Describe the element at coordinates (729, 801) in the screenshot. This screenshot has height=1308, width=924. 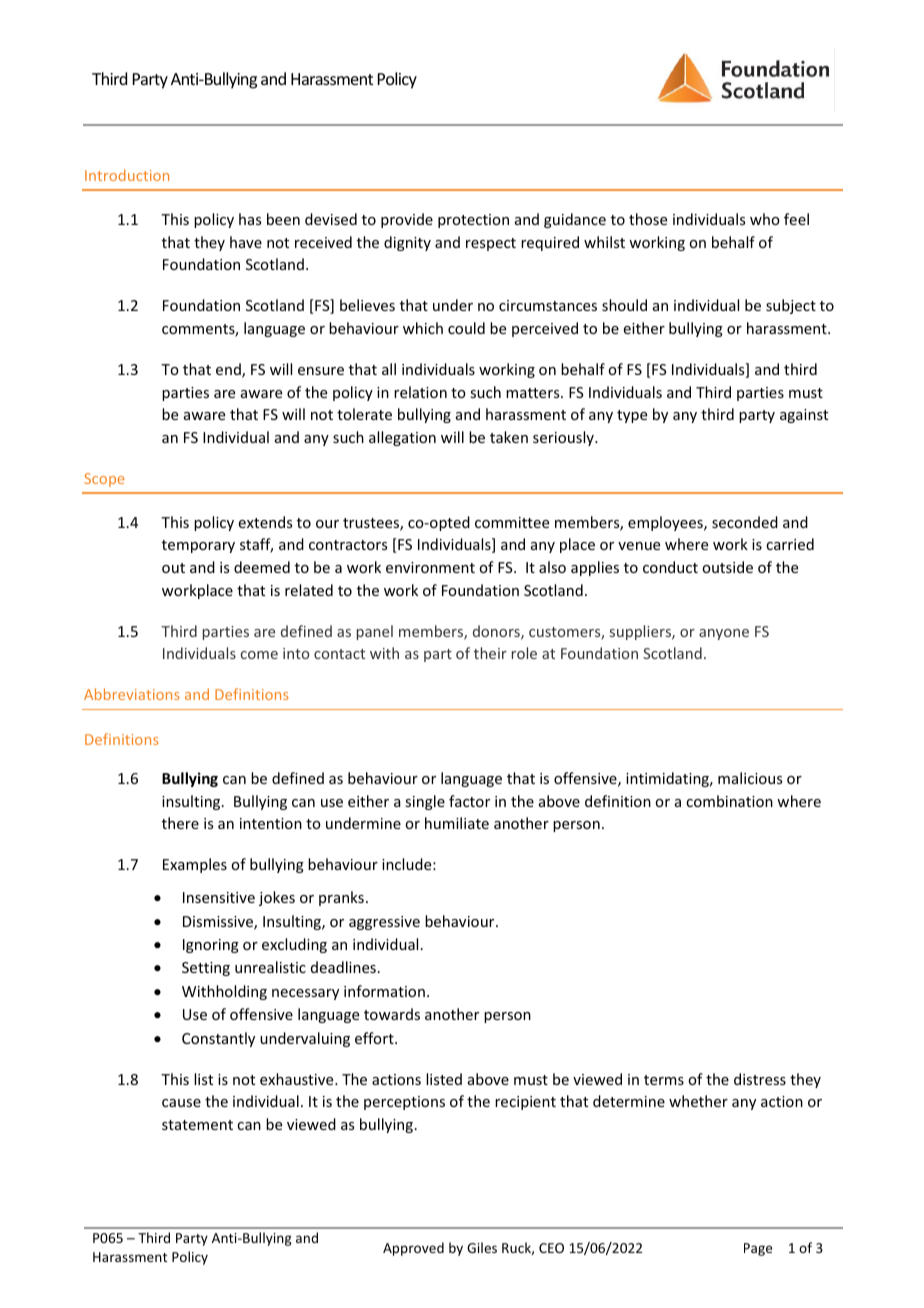
I see `combination` at that location.
